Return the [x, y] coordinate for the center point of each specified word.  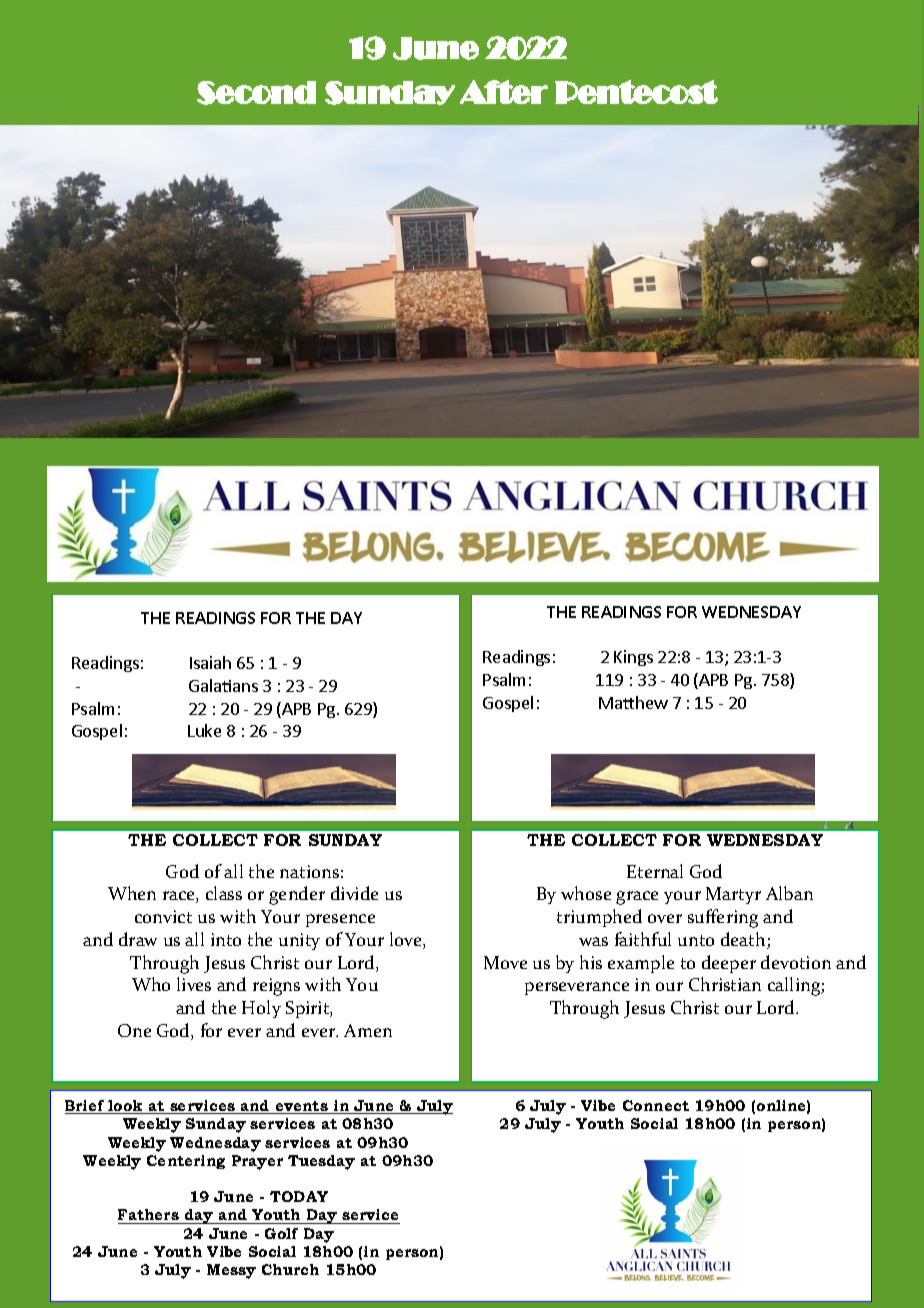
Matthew [633, 702]
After [504, 92]
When [132, 893]
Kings [633, 658]
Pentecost [636, 92]
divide [354, 893]
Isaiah [210, 662]
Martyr [733, 895]
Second [256, 93]
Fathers [149, 1216]
